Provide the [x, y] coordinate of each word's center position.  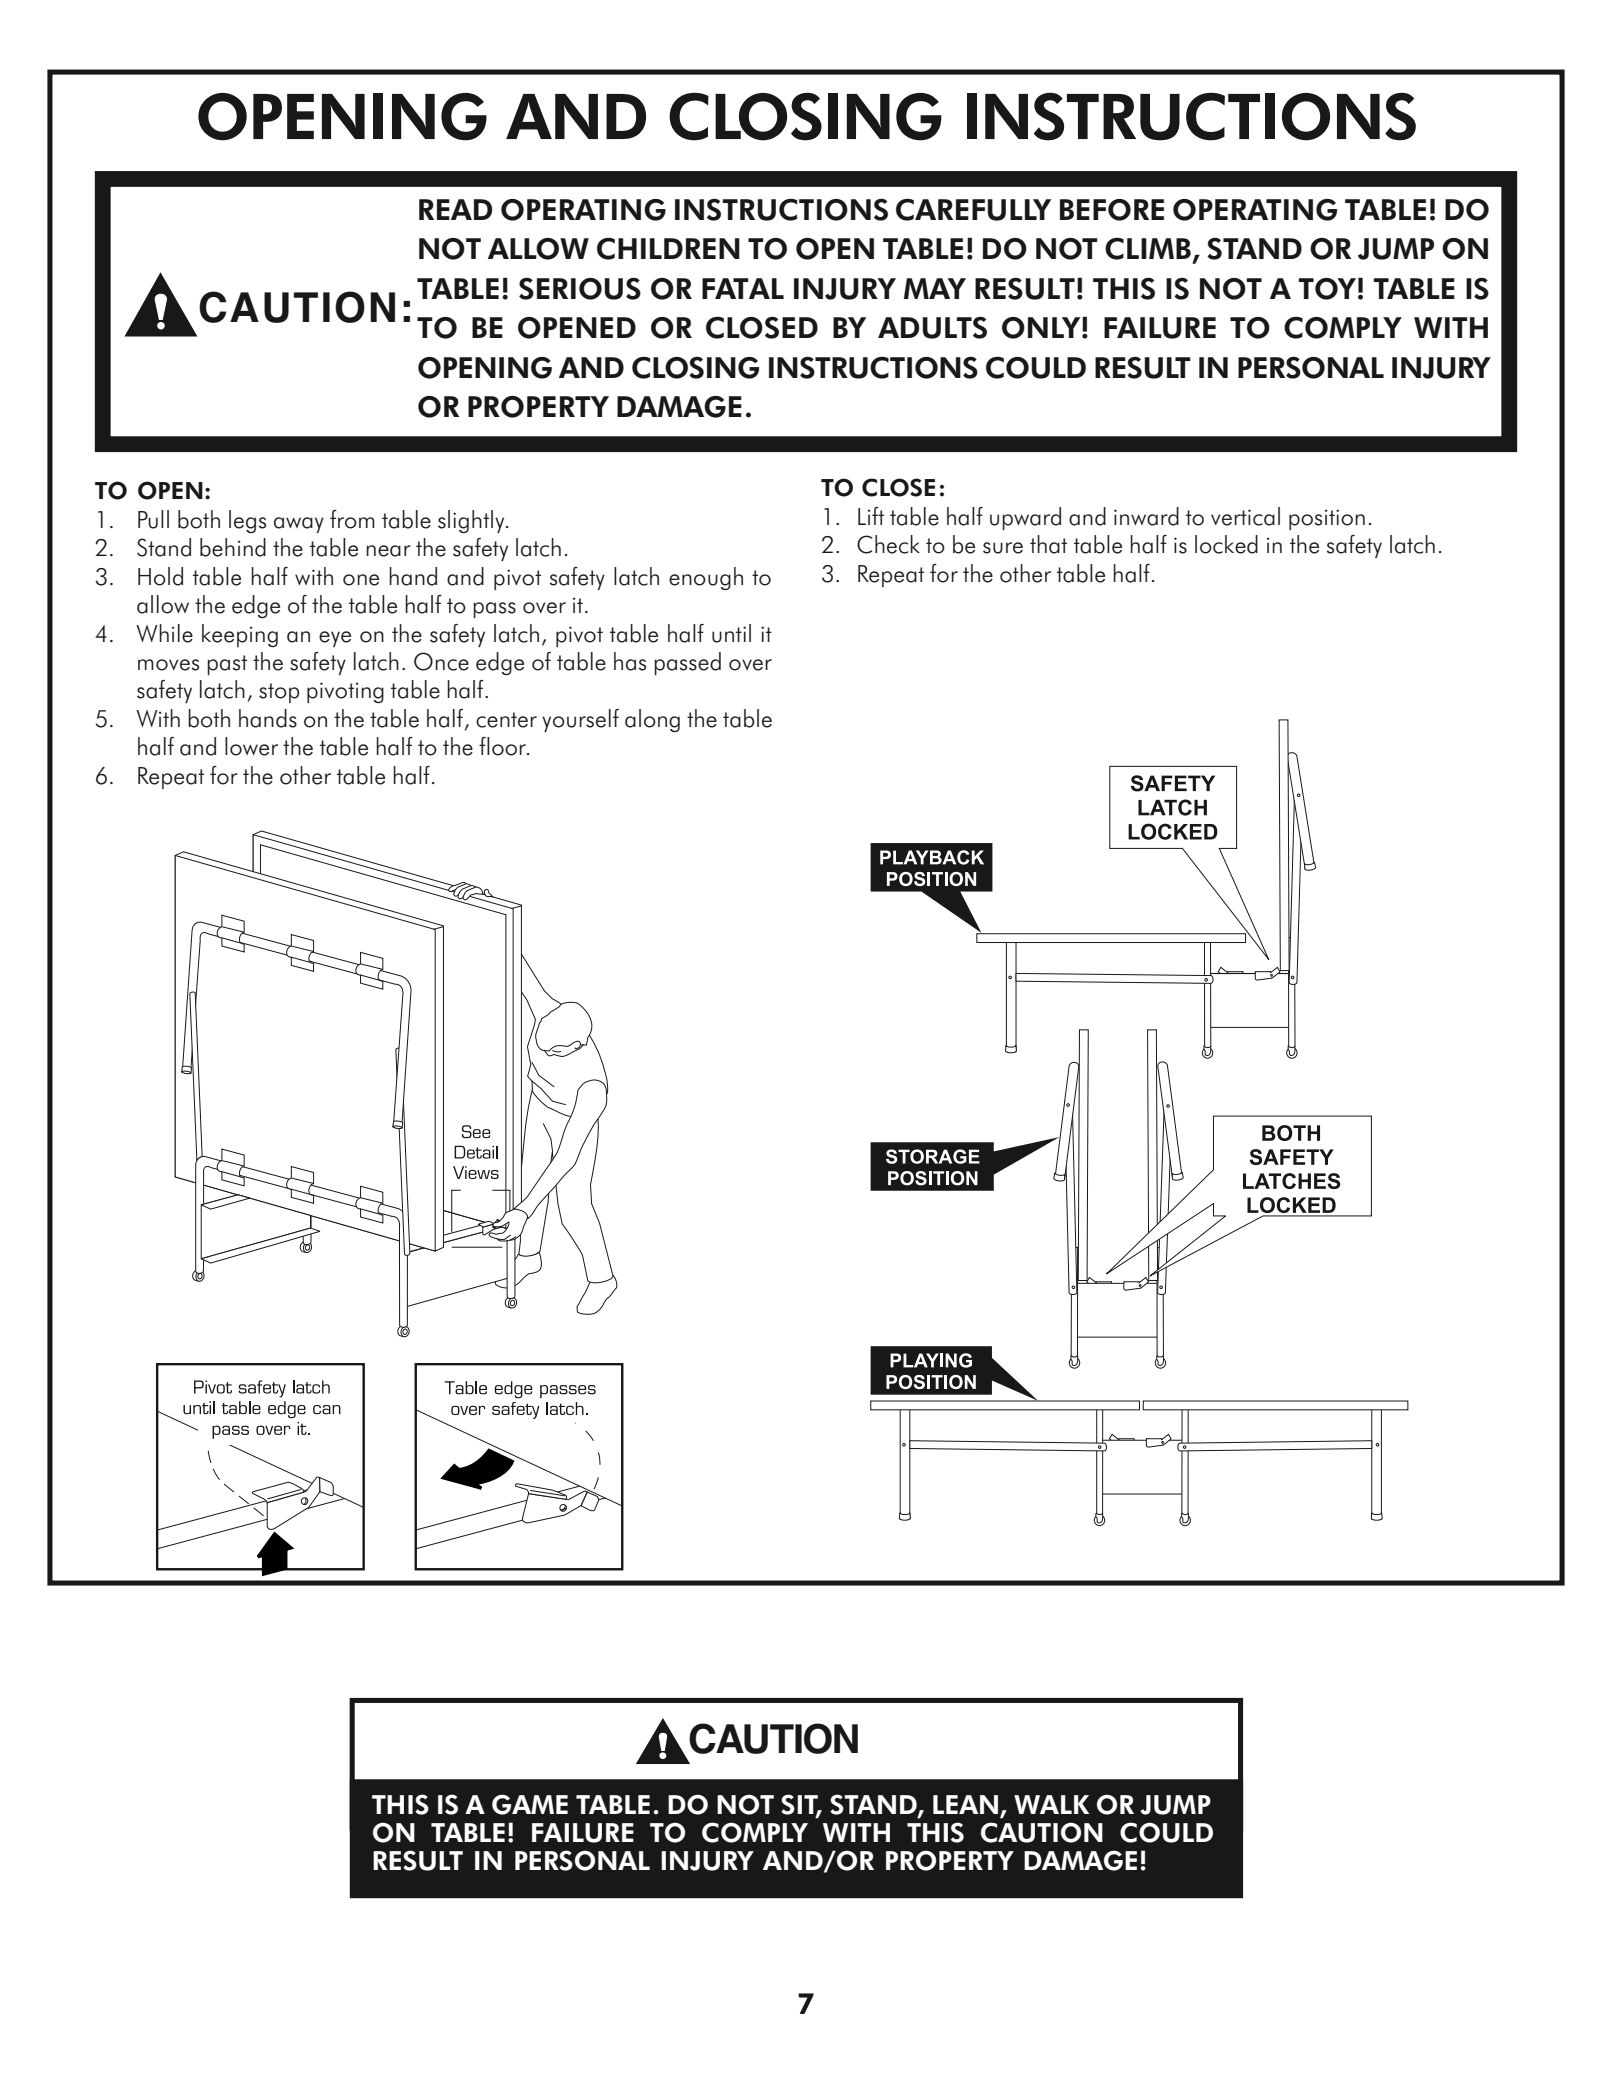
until [731, 633]
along [652, 720]
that [1048, 544]
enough [706, 578]
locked [1226, 544]
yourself [580, 720]
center [506, 720]
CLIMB [1148, 249]
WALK [1051, 1804]
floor [504, 746]
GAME [530, 1804]
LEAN [967, 1806]
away [299, 525]
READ [455, 209]
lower [251, 746]
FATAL [743, 288]
